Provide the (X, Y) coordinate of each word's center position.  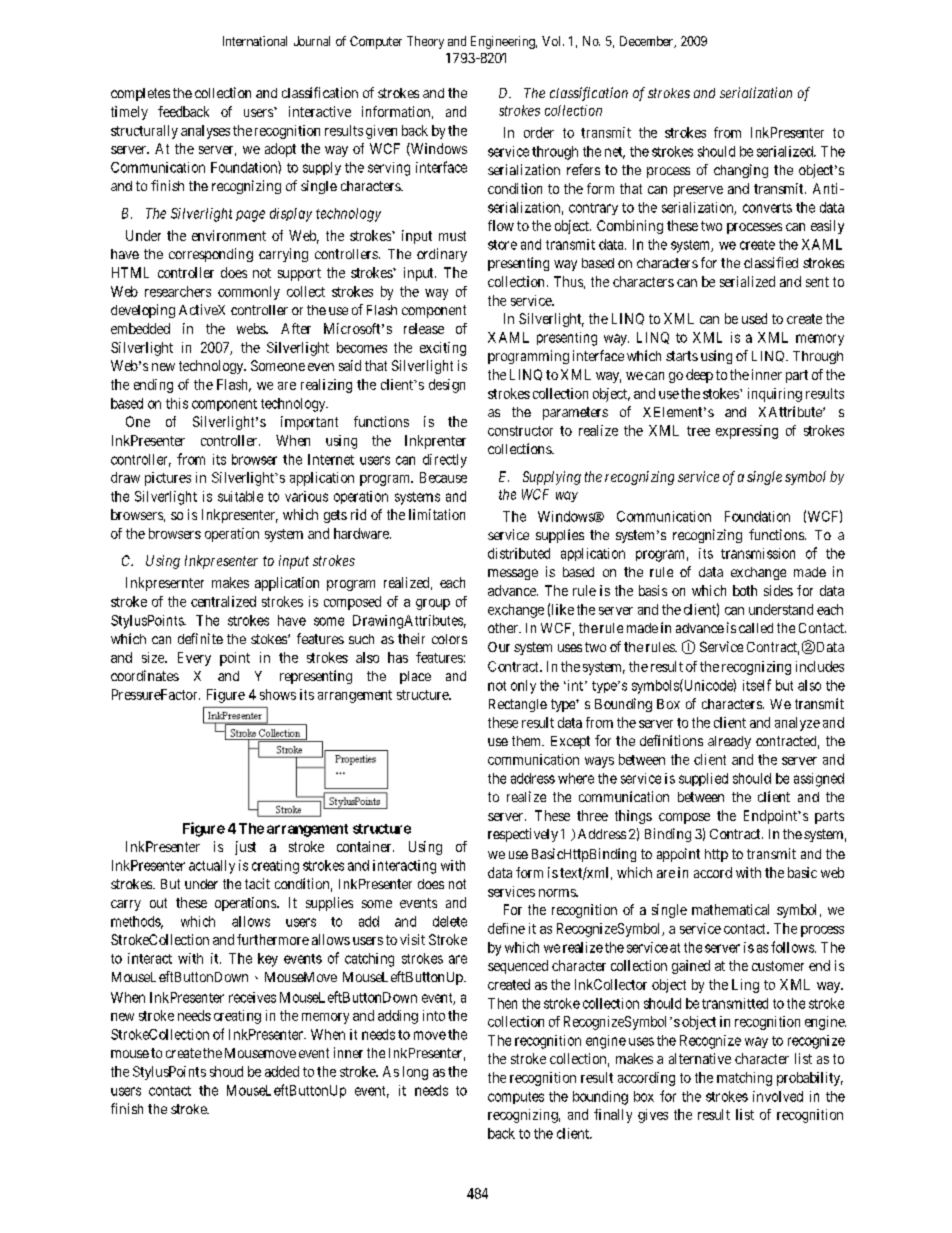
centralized (223, 601)
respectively (523, 835)
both (745, 590)
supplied (703, 779)
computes (516, 1098)
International (255, 41)
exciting (443, 349)
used (754, 318)
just (245, 848)
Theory (425, 42)
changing (741, 171)
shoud (226, 1071)
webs (252, 328)
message (513, 574)
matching (744, 1079)
